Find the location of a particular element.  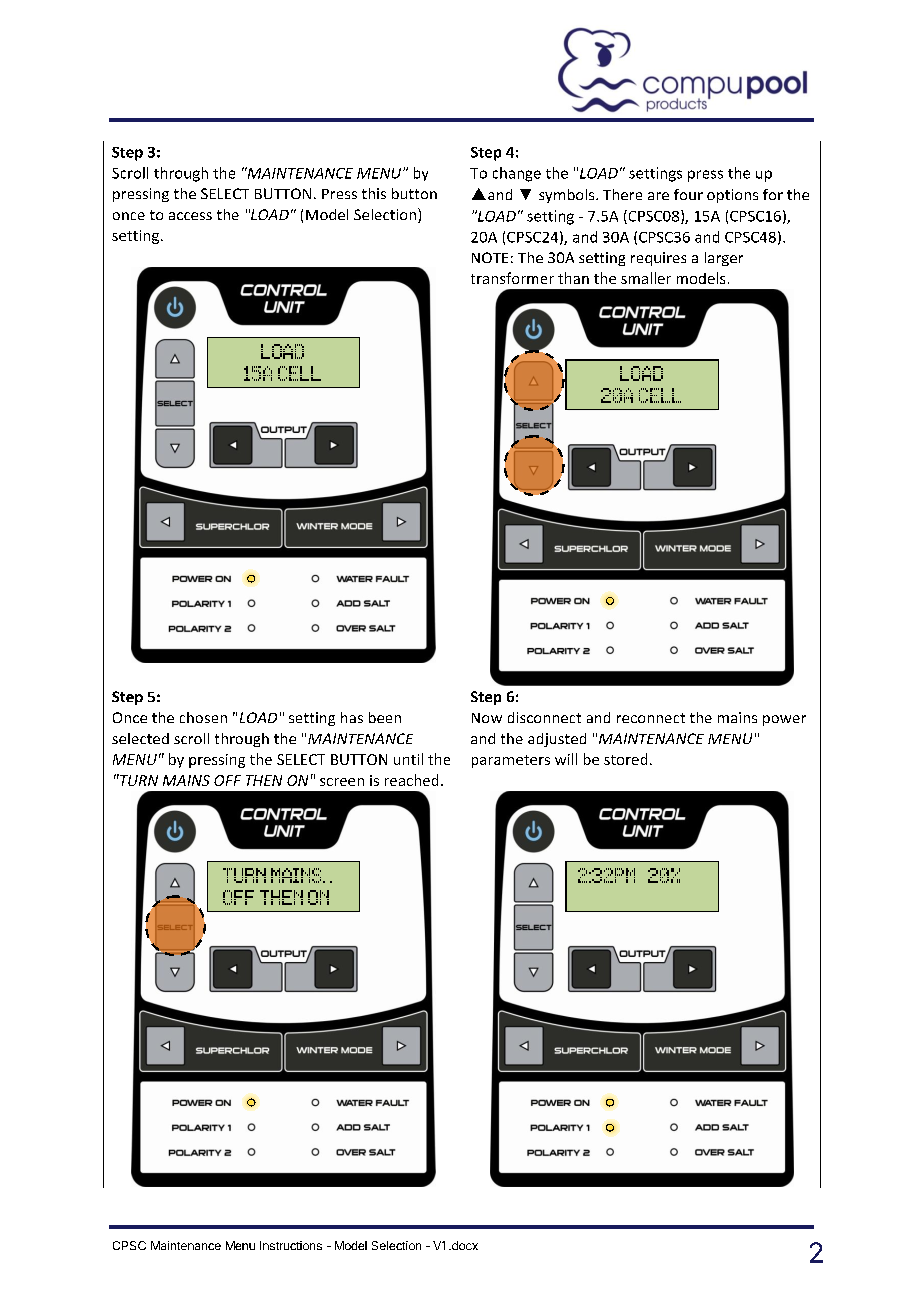

change is located at coordinates (517, 174).
